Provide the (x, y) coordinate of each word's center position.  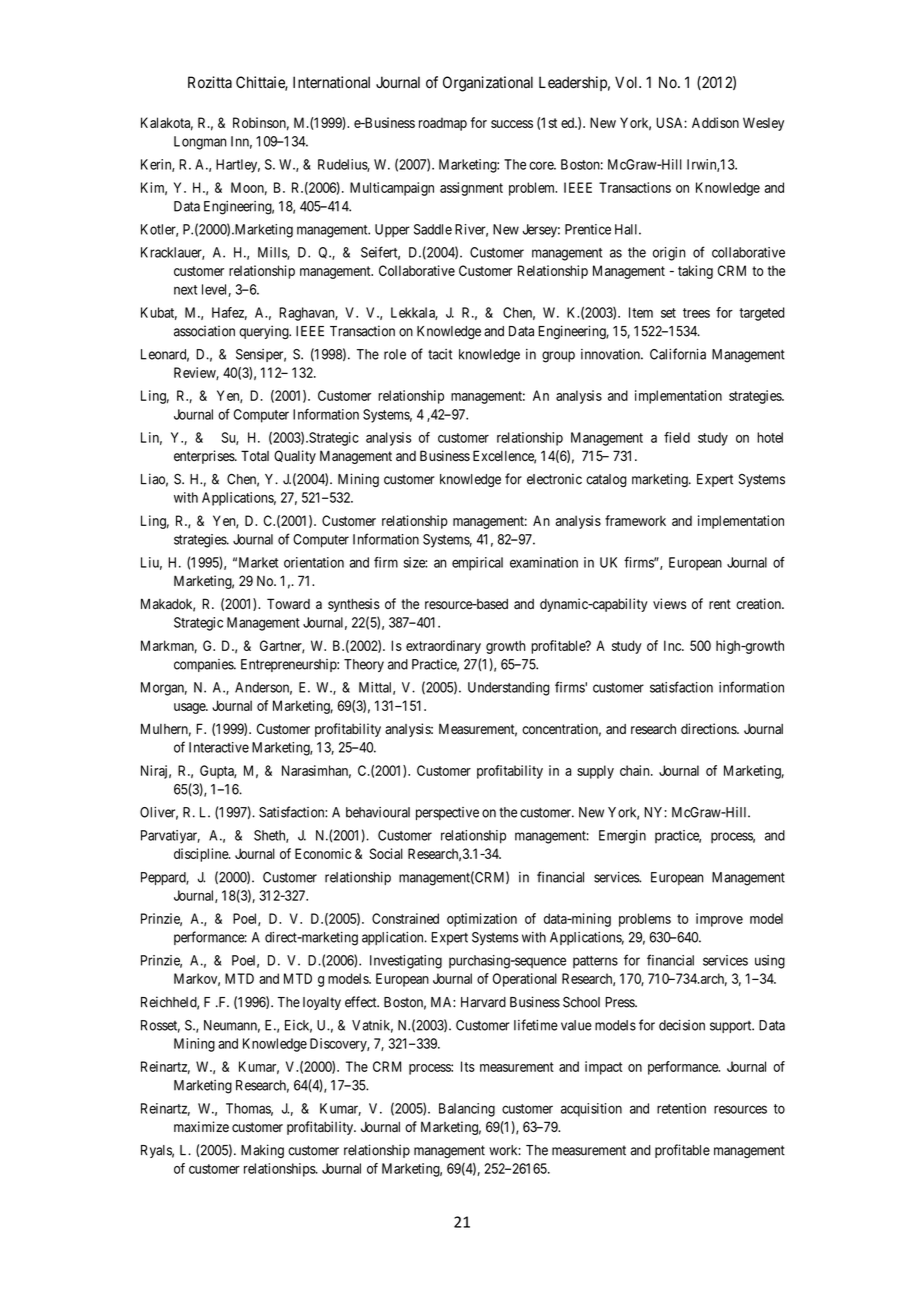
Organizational (488, 84)
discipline (202, 855)
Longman (200, 143)
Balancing (467, 1110)
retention (681, 1108)
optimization (482, 920)
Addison (715, 122)
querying (265, 332)
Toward (288, 603)
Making (262, 1151)
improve (719, 920)
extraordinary (443, 647)
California (678, 354)
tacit (440, 354)
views (669, 604)
